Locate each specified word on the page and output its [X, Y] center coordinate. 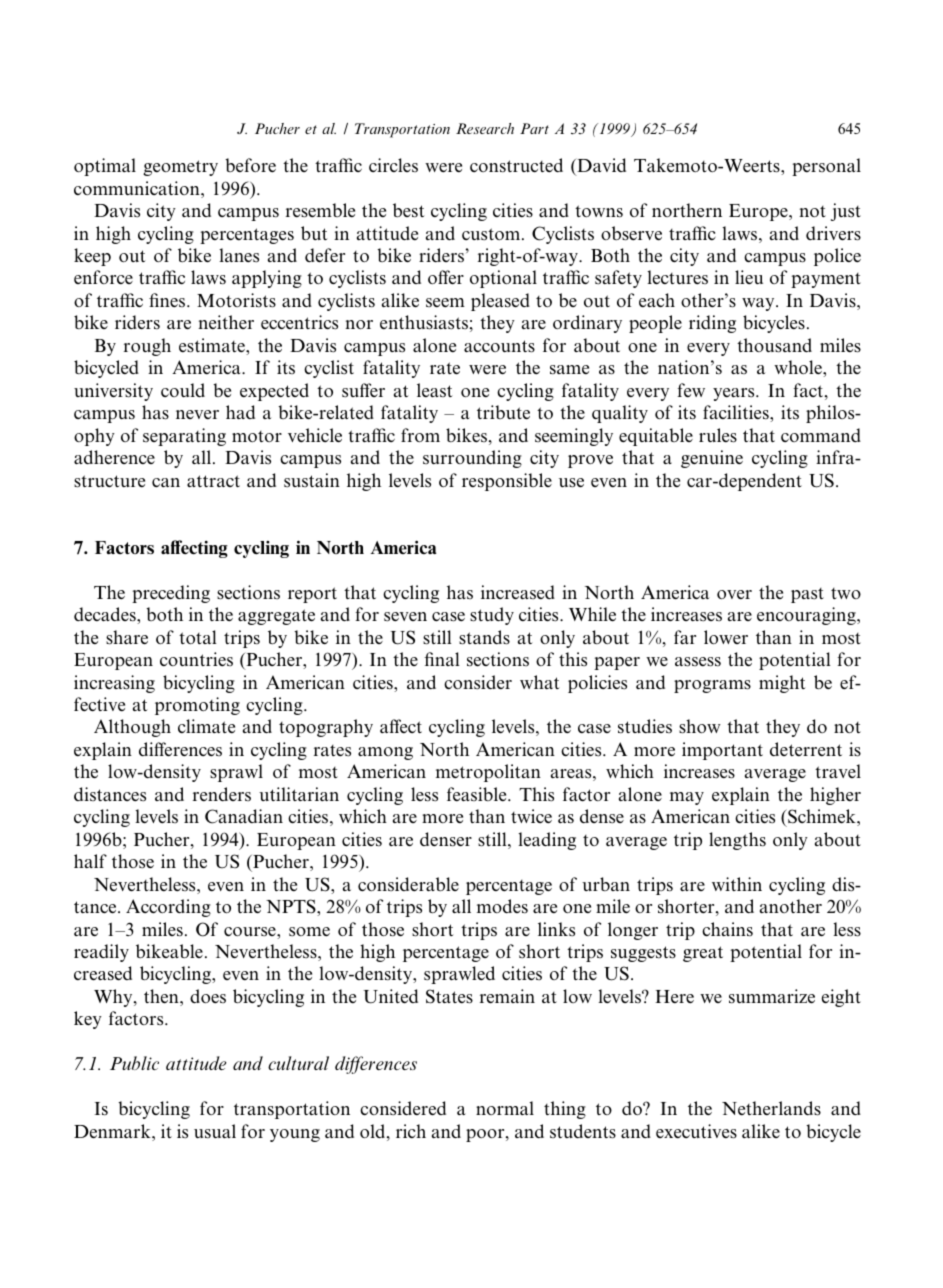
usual [215, 1131]
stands [484, 637]
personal [826, 167]
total [198, 637]
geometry [180, 168]
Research [485, 128]
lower [726, 637]
